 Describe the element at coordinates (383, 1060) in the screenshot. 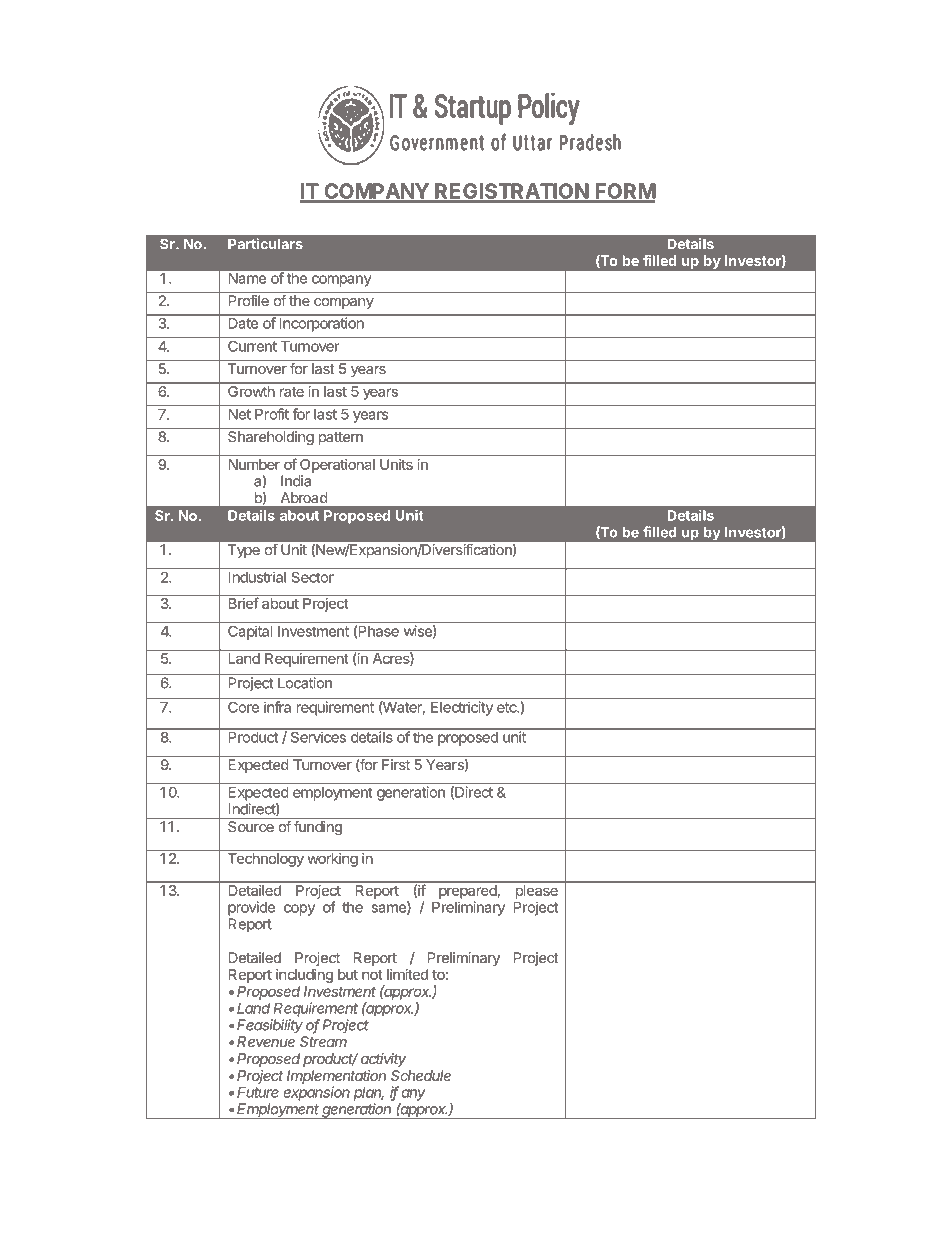

I see `activity` at that location.
